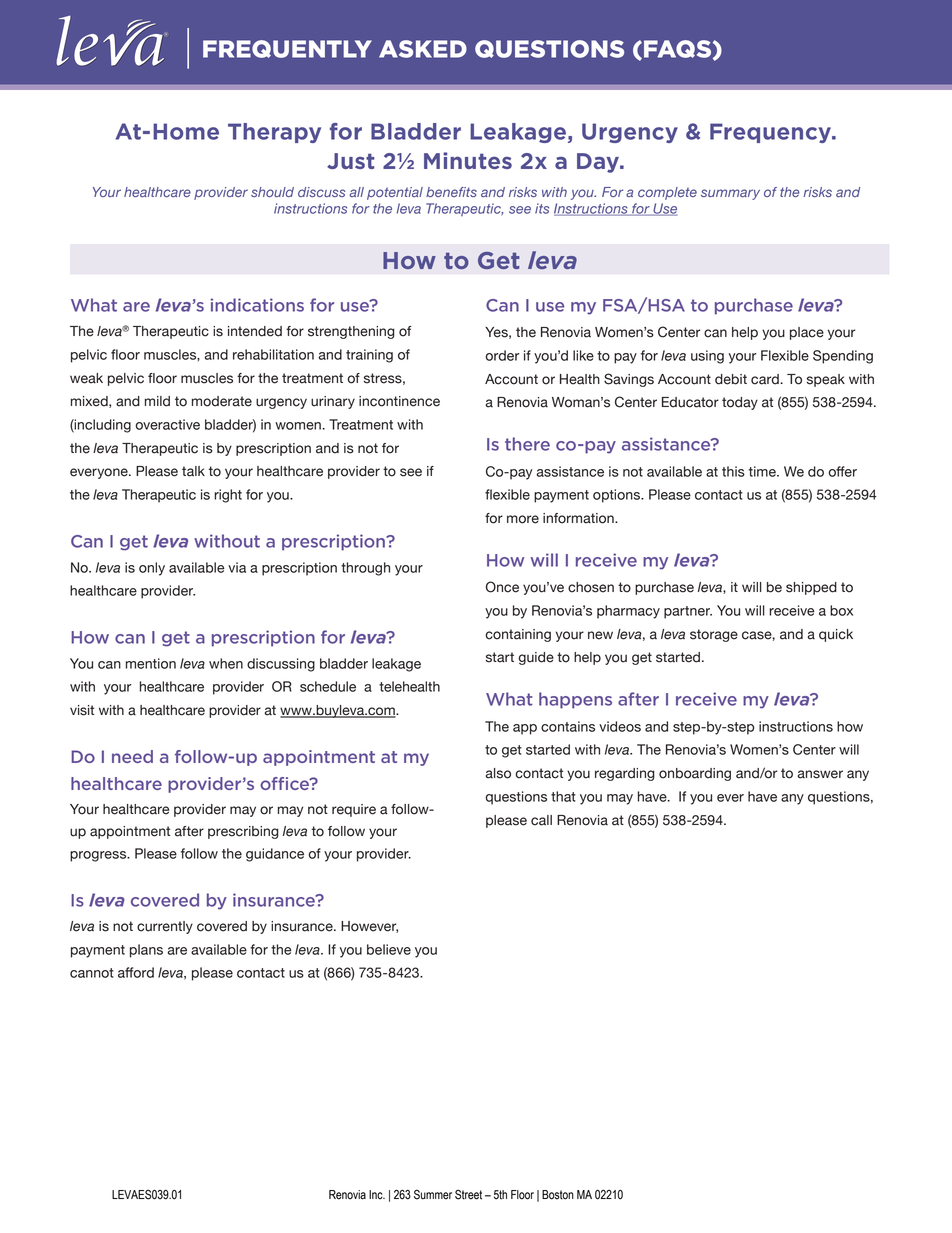  Describe the element at coordinates (274, 133) in the image. I see `Therapy` at that location.
